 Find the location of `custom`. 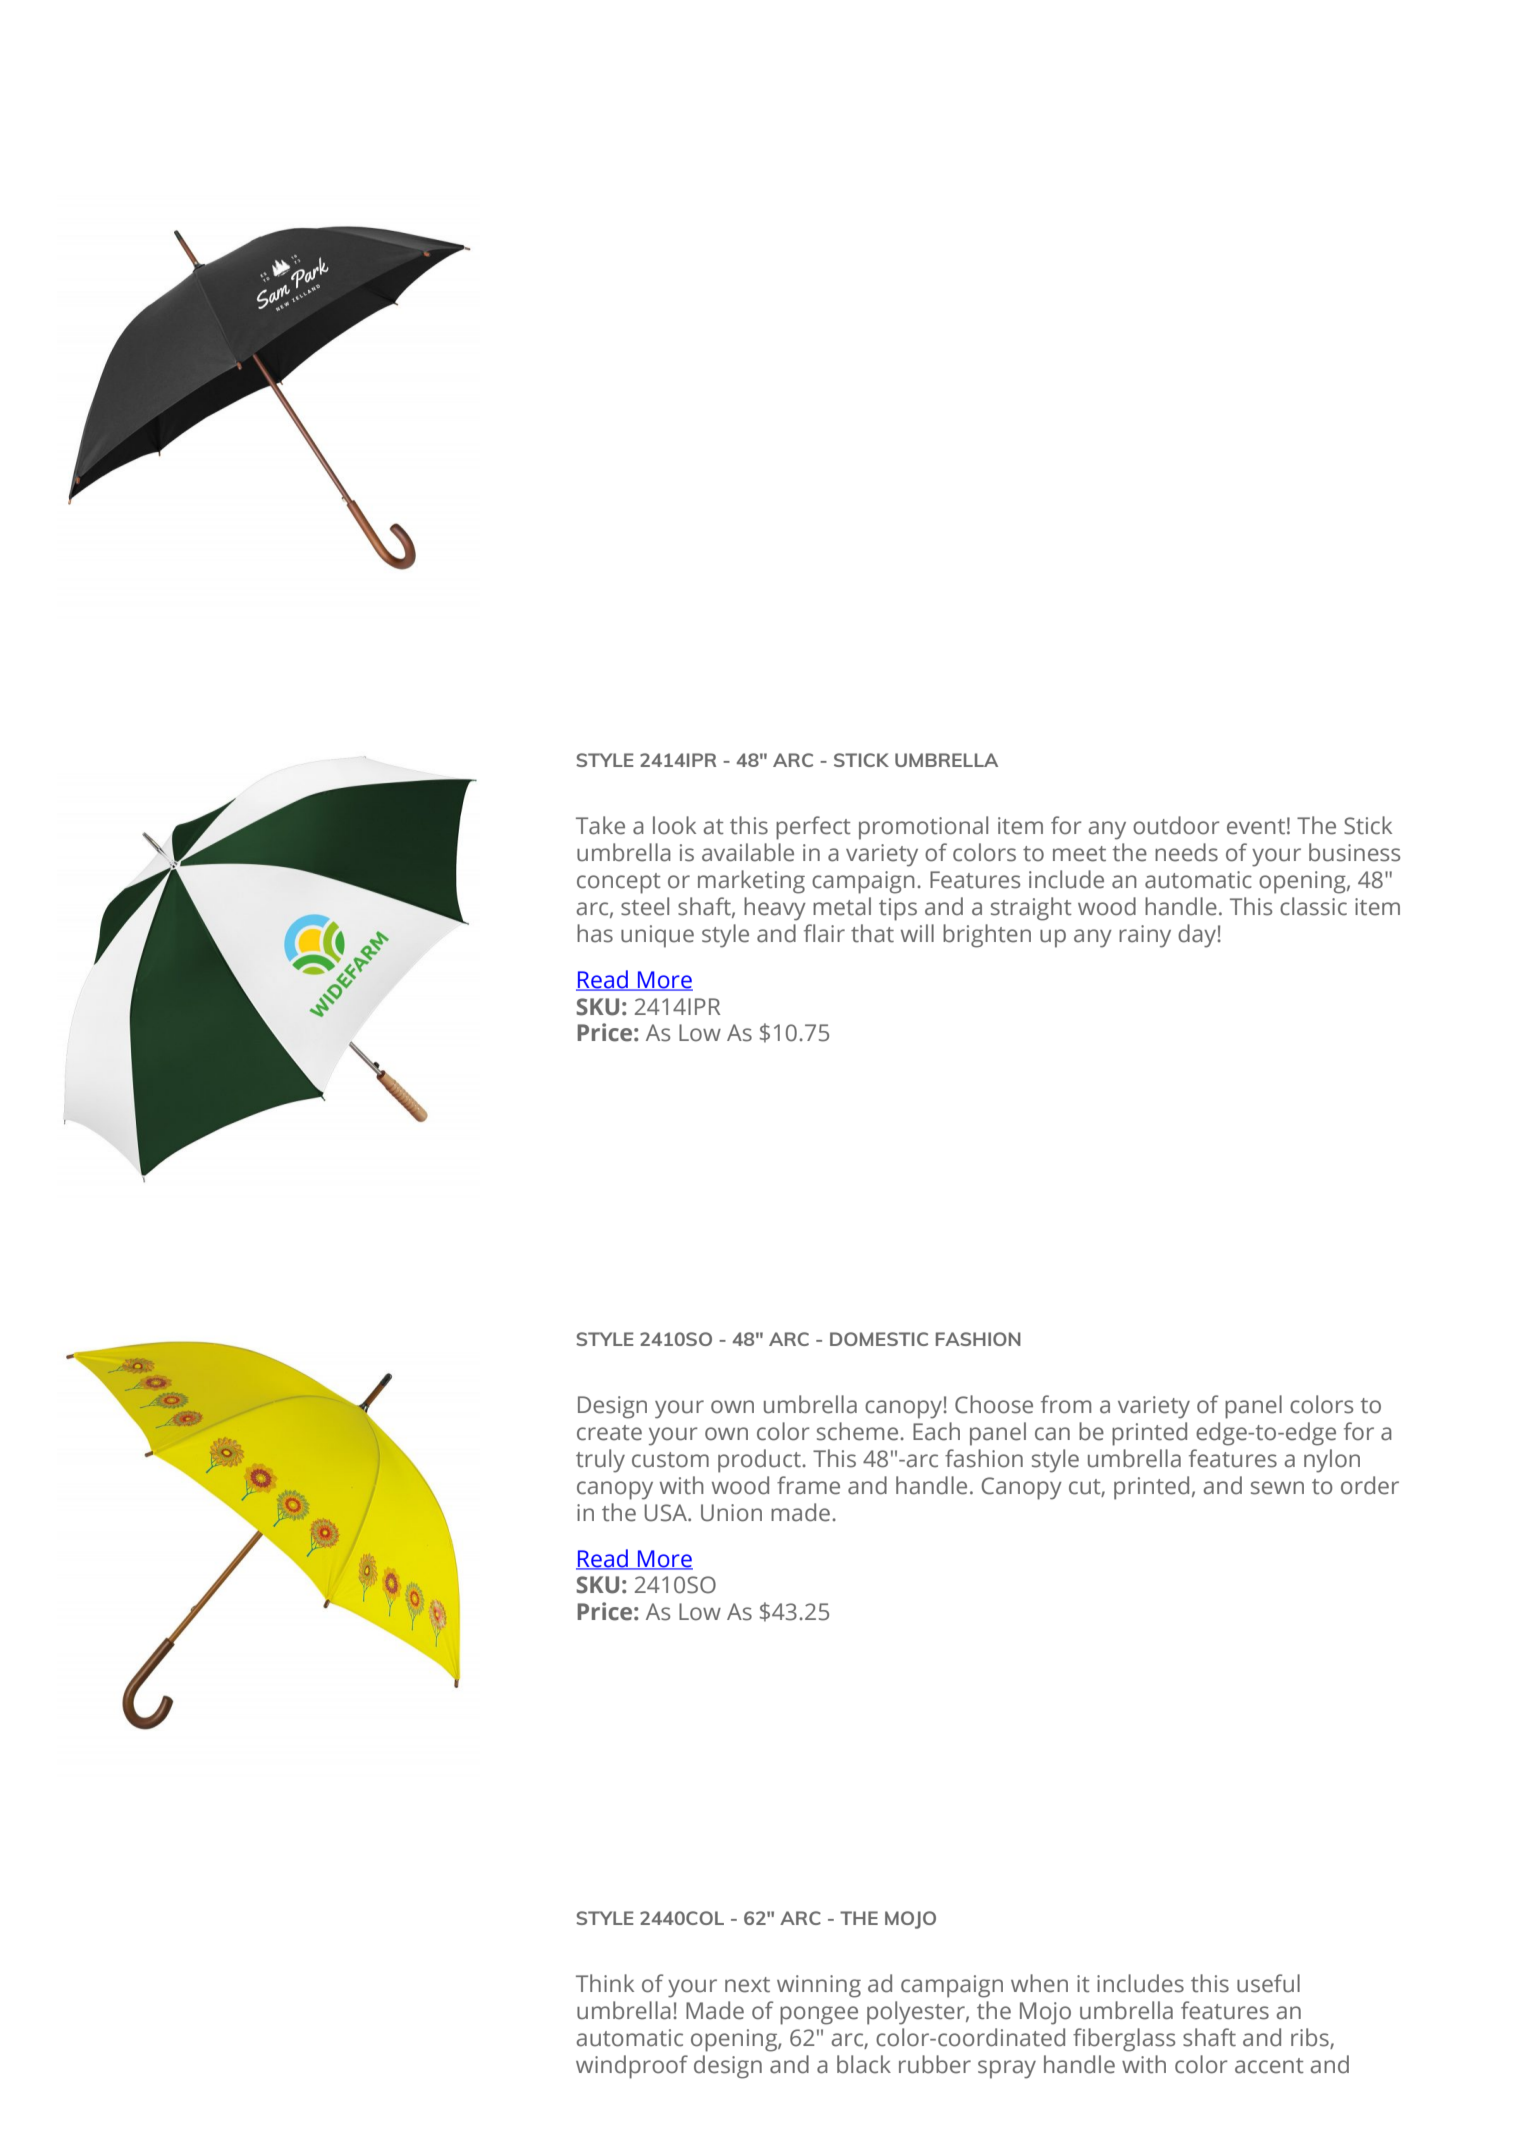

custom is located at coordinates (670, 1460).
